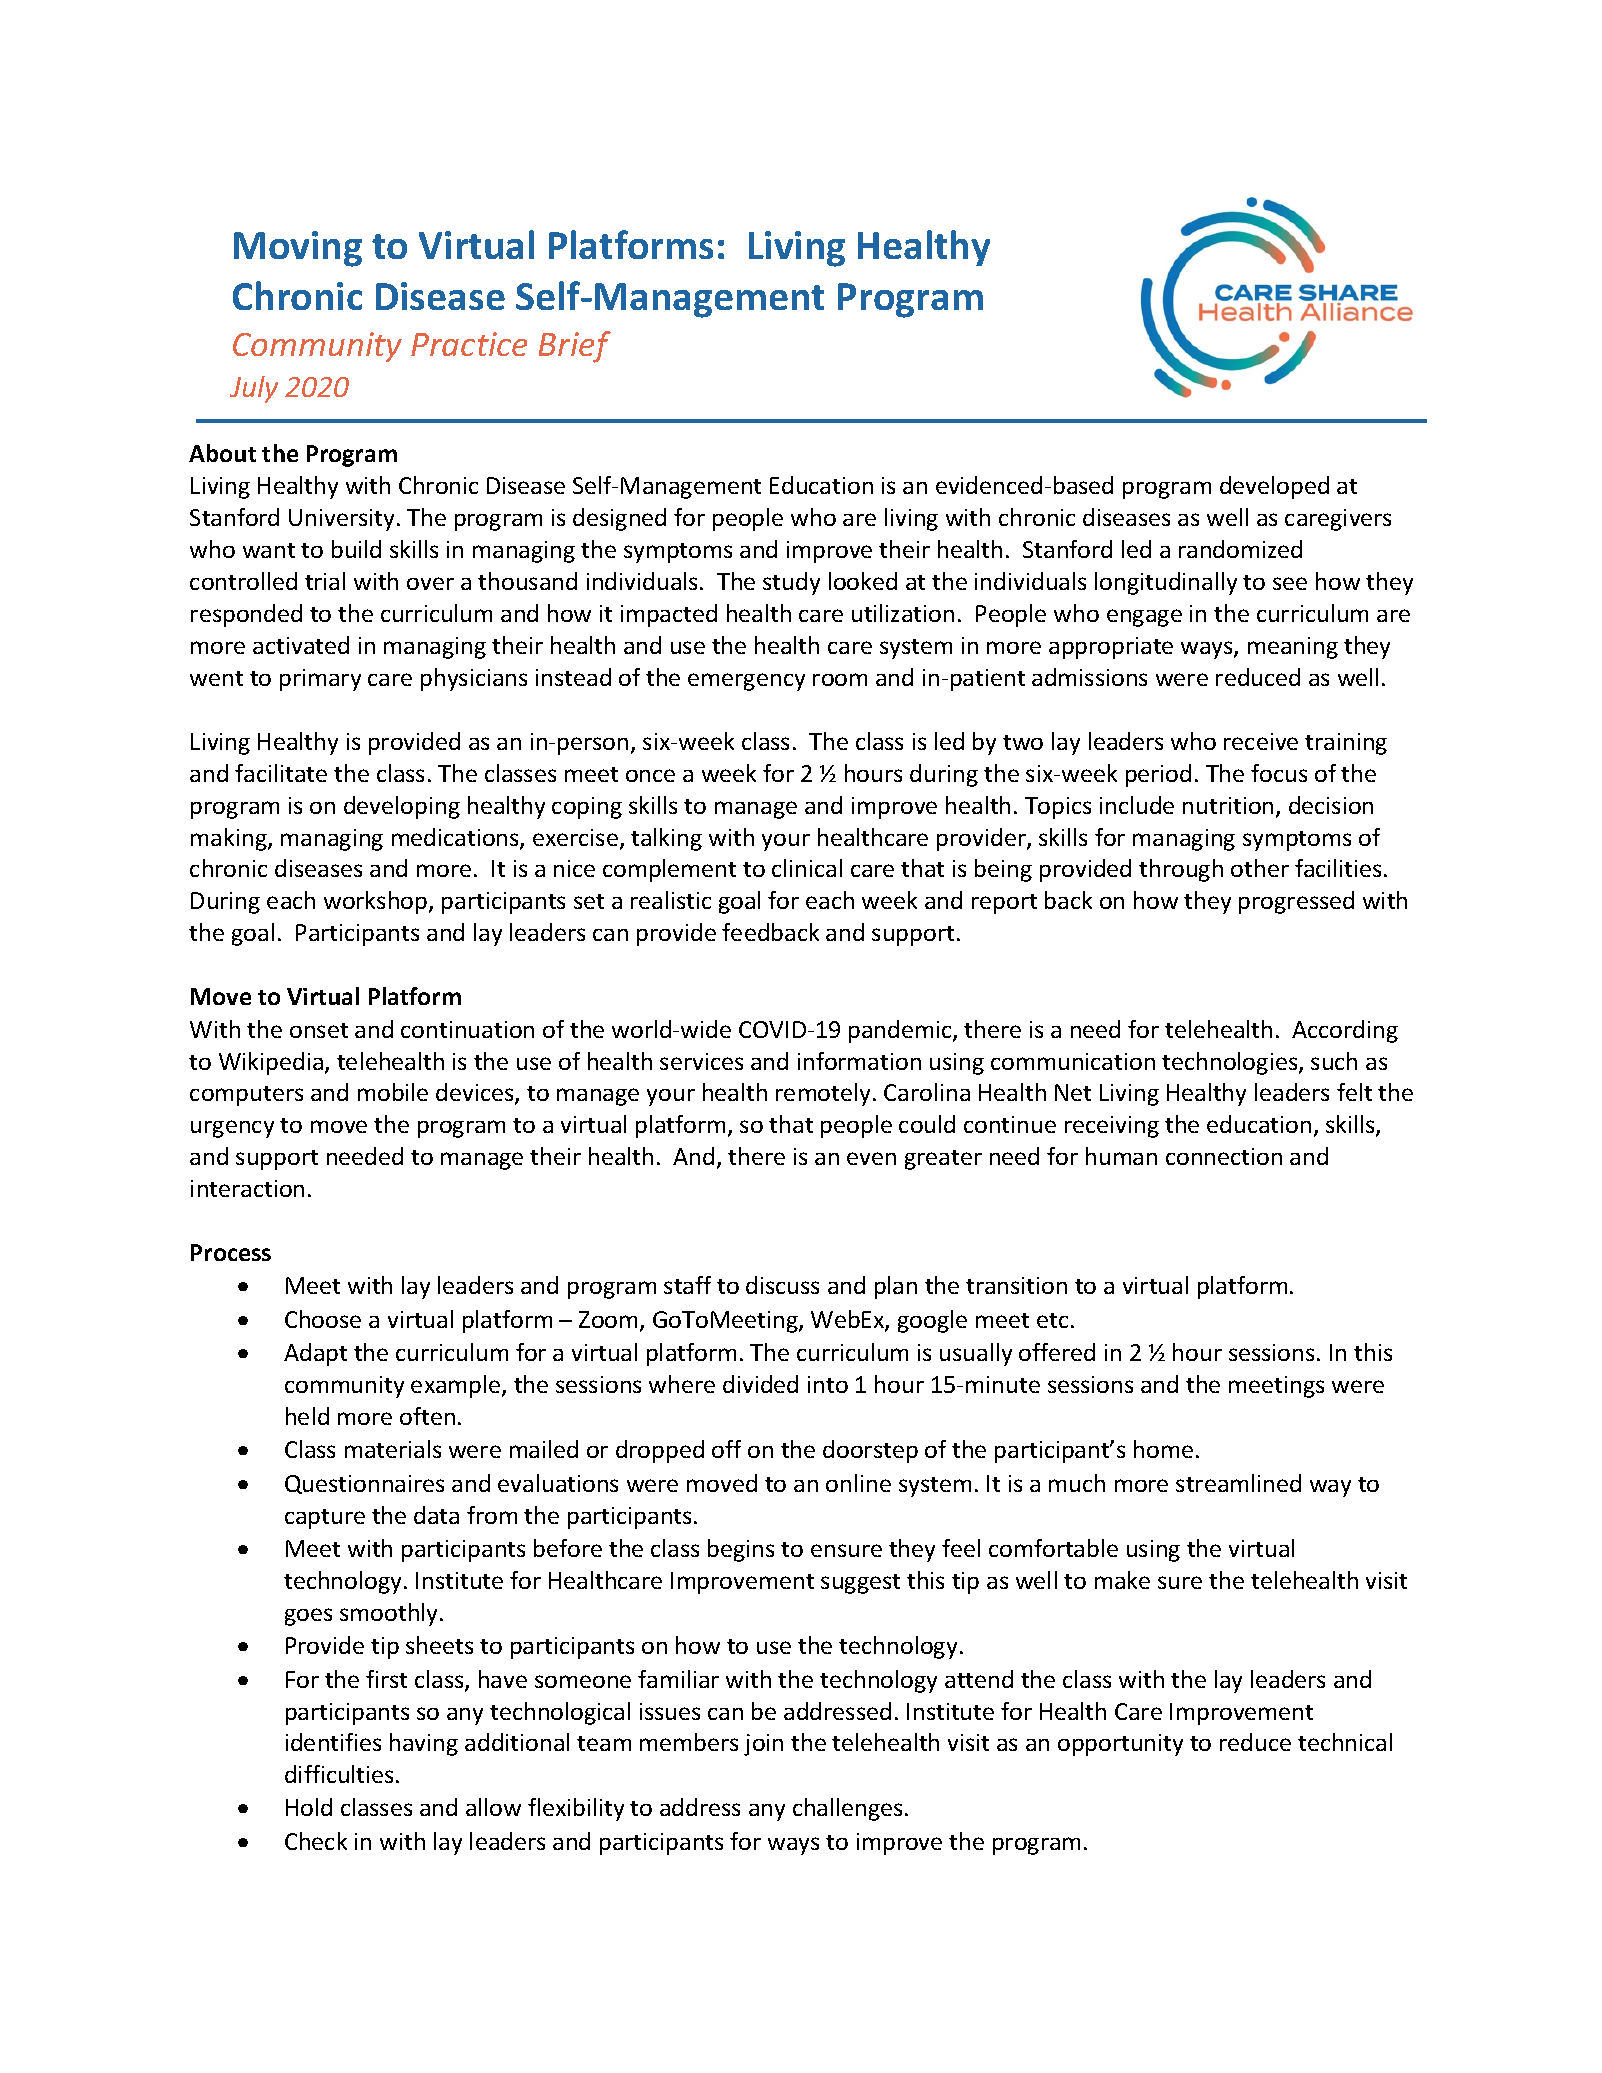 The image size is (1602, 2073). I want to click on information, so click(859, 1061).
